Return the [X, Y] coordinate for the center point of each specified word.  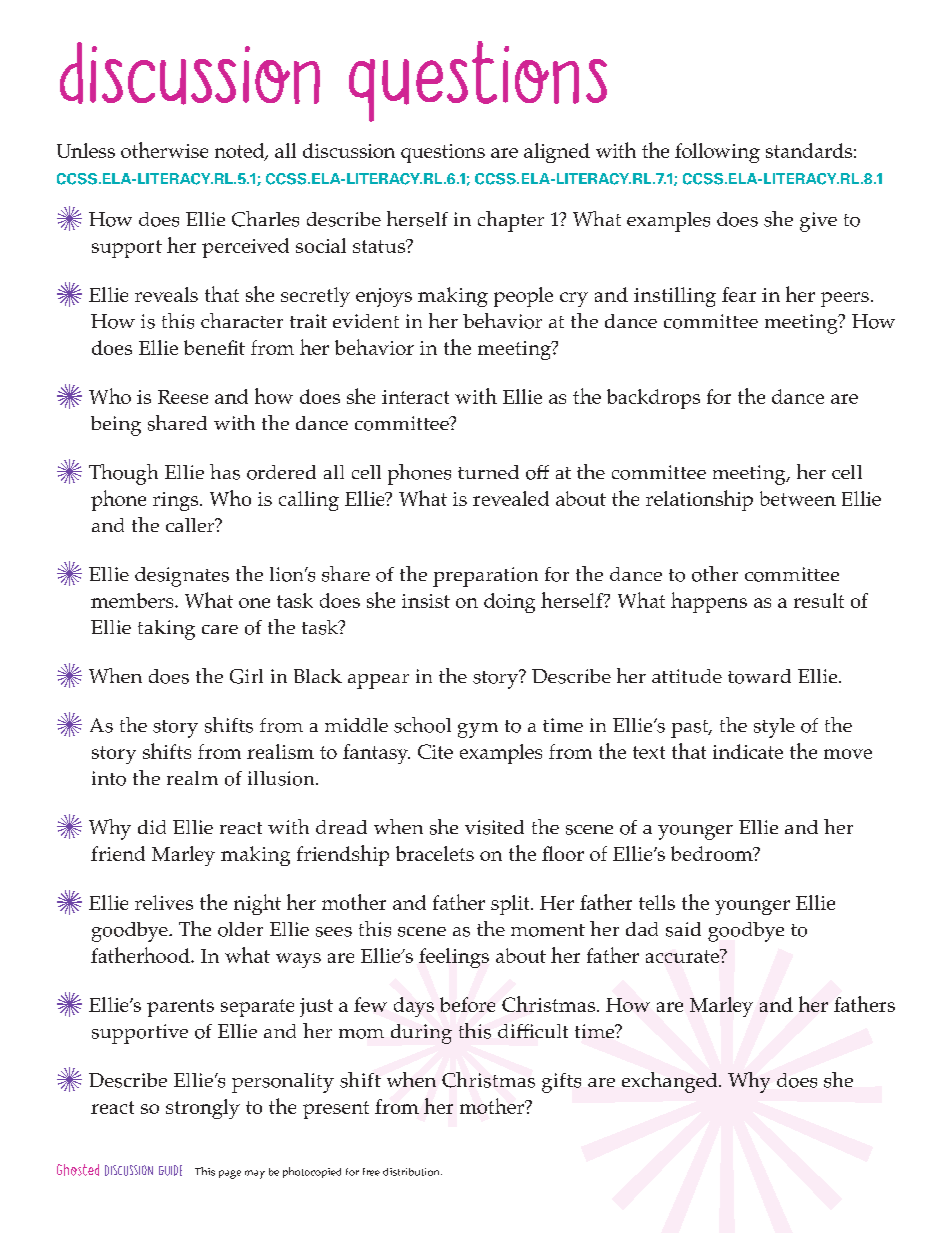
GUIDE [170, 1170]
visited [494, 827]
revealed [511, 498]
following [717, 153]
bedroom [713, 853]
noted [241, 152]
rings [177, 501]
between [798, 498]
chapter [511, 221]
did [152, 827]
